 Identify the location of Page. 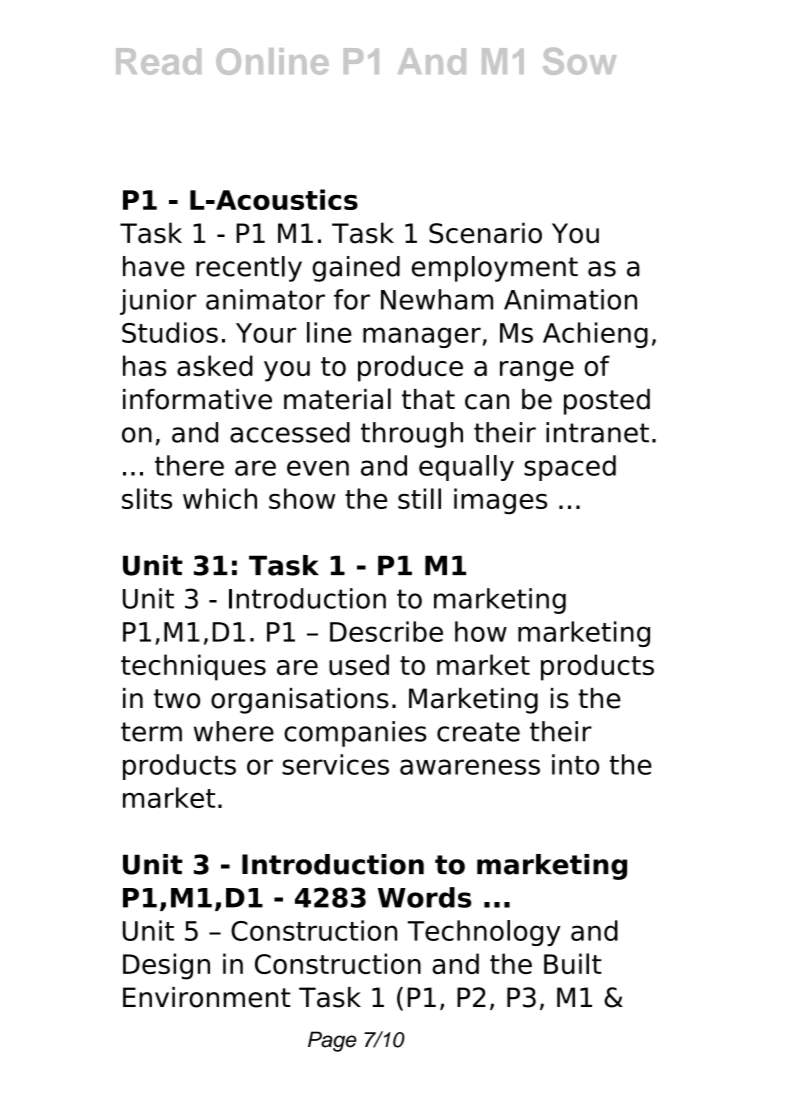
(332, 1041).
